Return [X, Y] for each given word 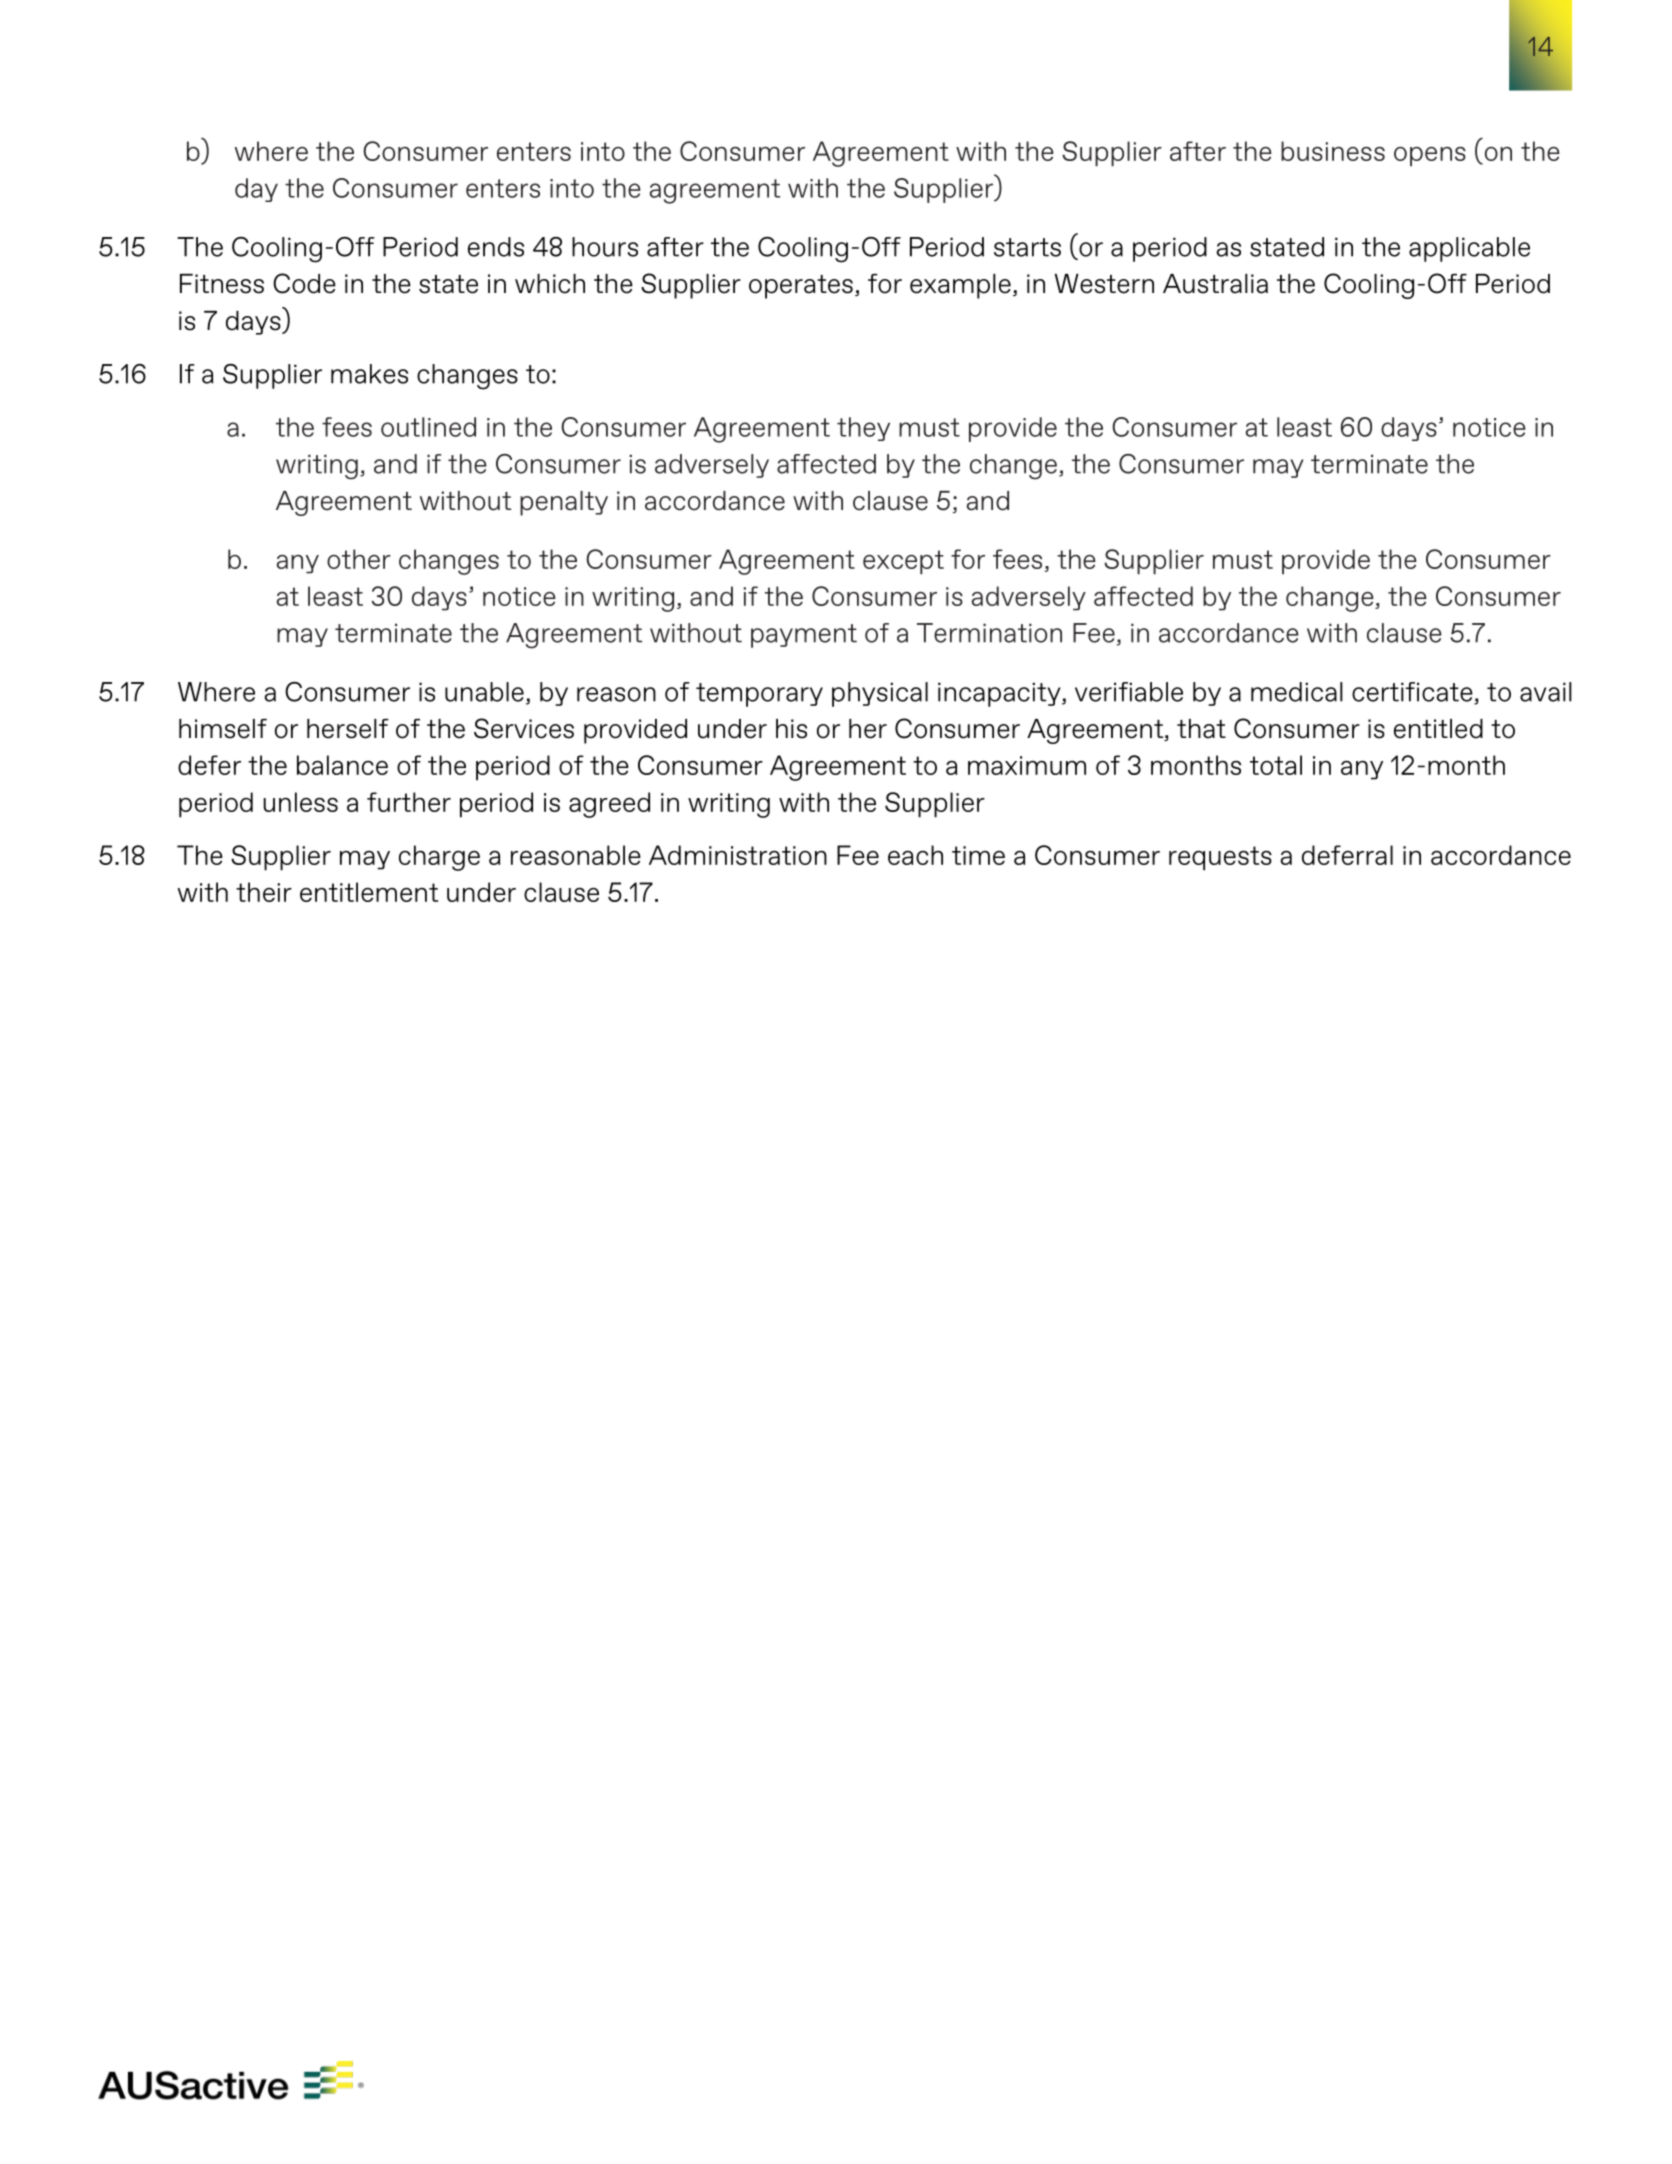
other [359, 559]
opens [1430, 156]
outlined [428, 427]
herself [348, 729]
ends [496, 247]
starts [1027, 247]
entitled [1438, 729]
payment [804, 636]
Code [304, 283]
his [791, 729]
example [960, 286]
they [863, 429]
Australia [1215, 284]
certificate [1413, 693]
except [903, 562]
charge [439, 858]
